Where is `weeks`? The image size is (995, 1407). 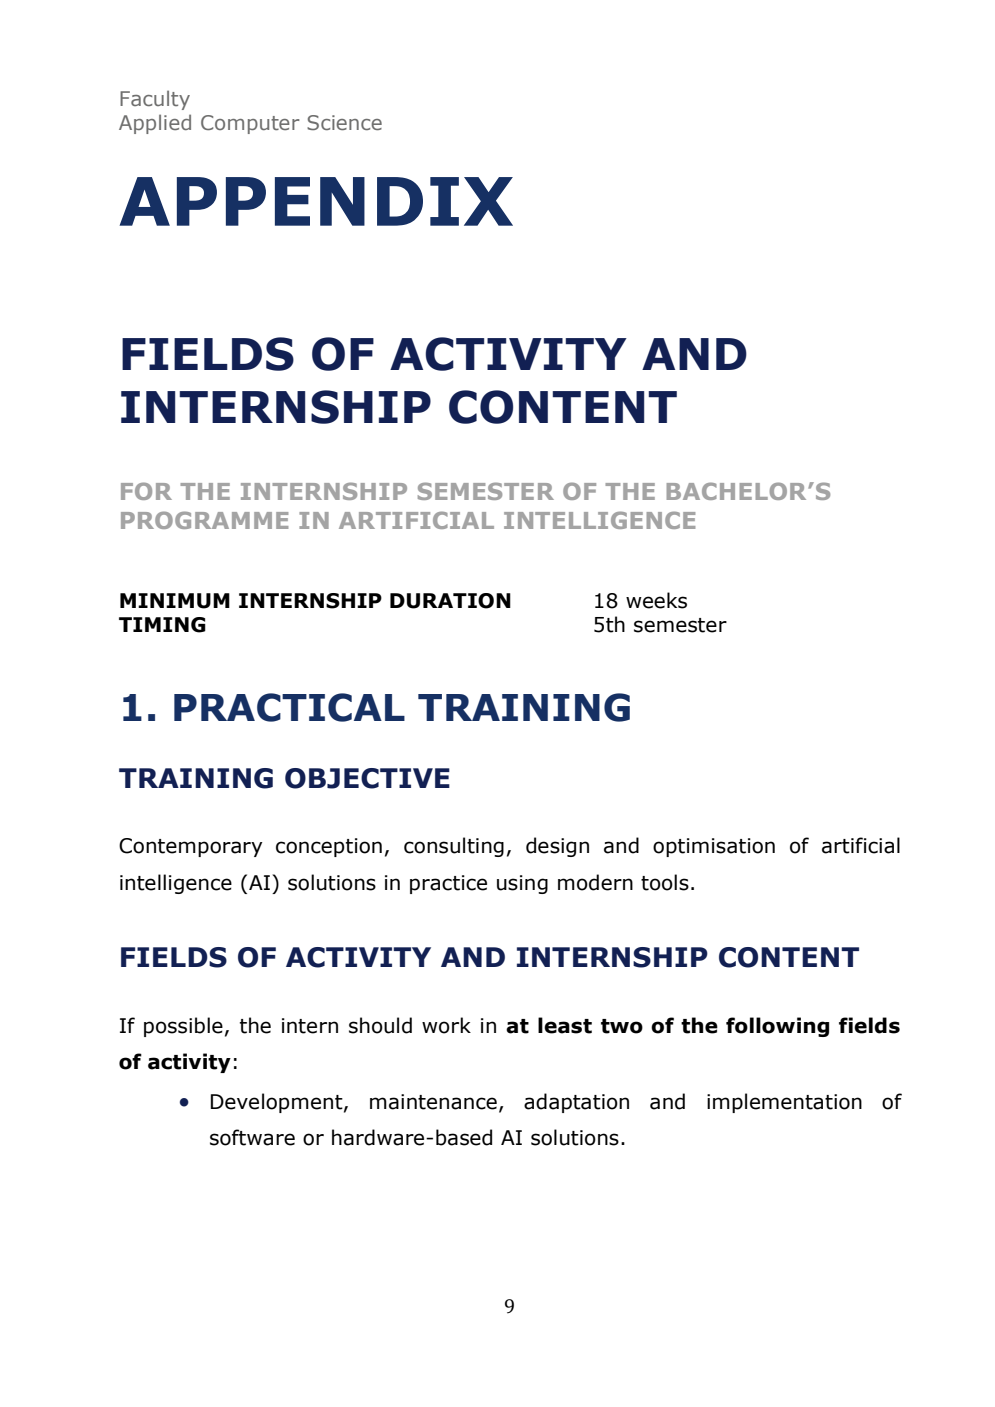
weeks is located at coordinates (656, 600).
